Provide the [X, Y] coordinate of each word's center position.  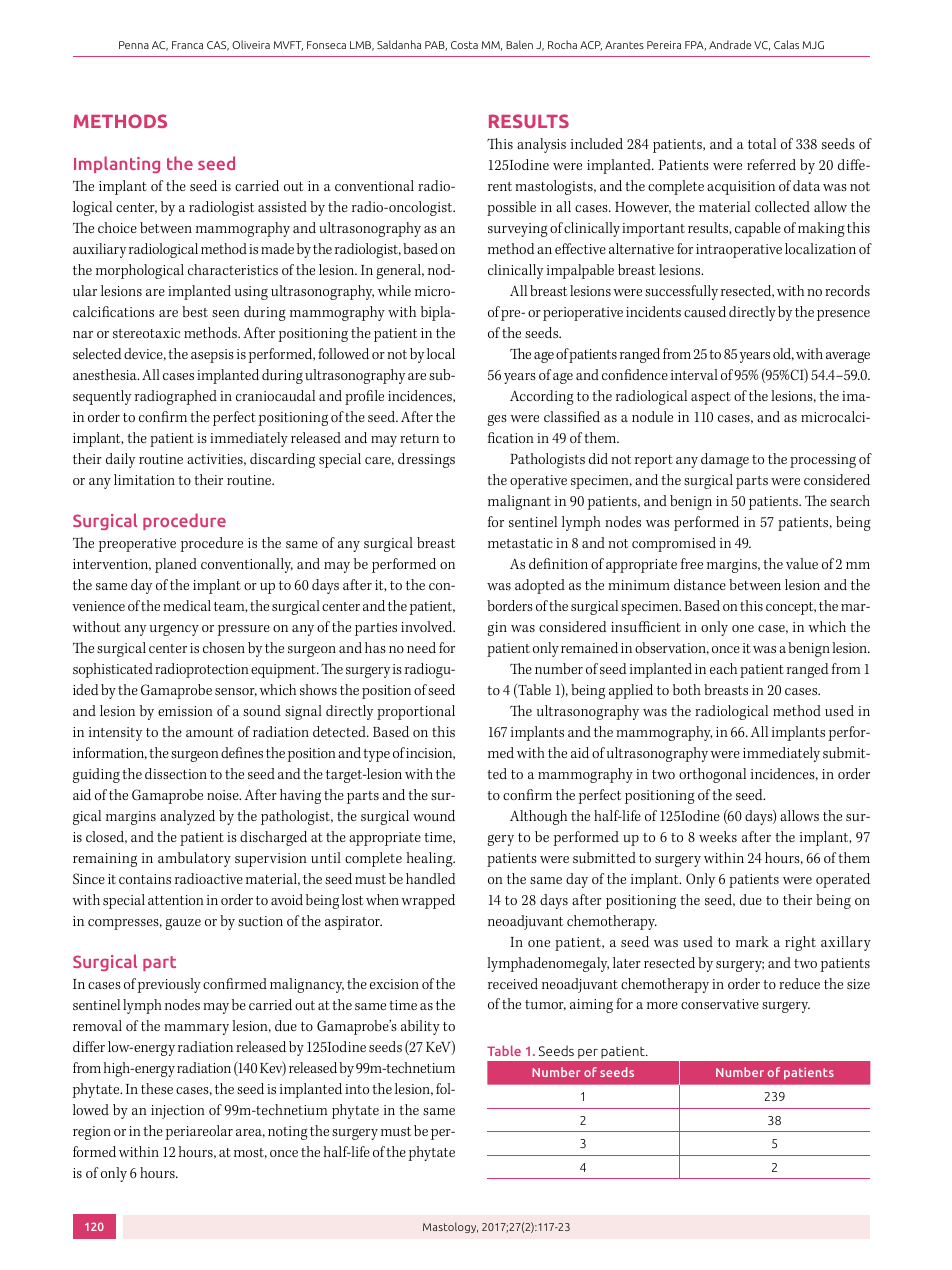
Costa [464, 45]
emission [185, 711]
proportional [416, 712]
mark [752, 941]
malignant [519, 502]
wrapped [428, 901]
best [195, 311]
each [723, 668]
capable [758, 229]
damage [725, 460]
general [399, 271]
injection [178, 1112]
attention [176, 900]
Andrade [730, 44]
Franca [187, 45]
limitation [144, 479]
